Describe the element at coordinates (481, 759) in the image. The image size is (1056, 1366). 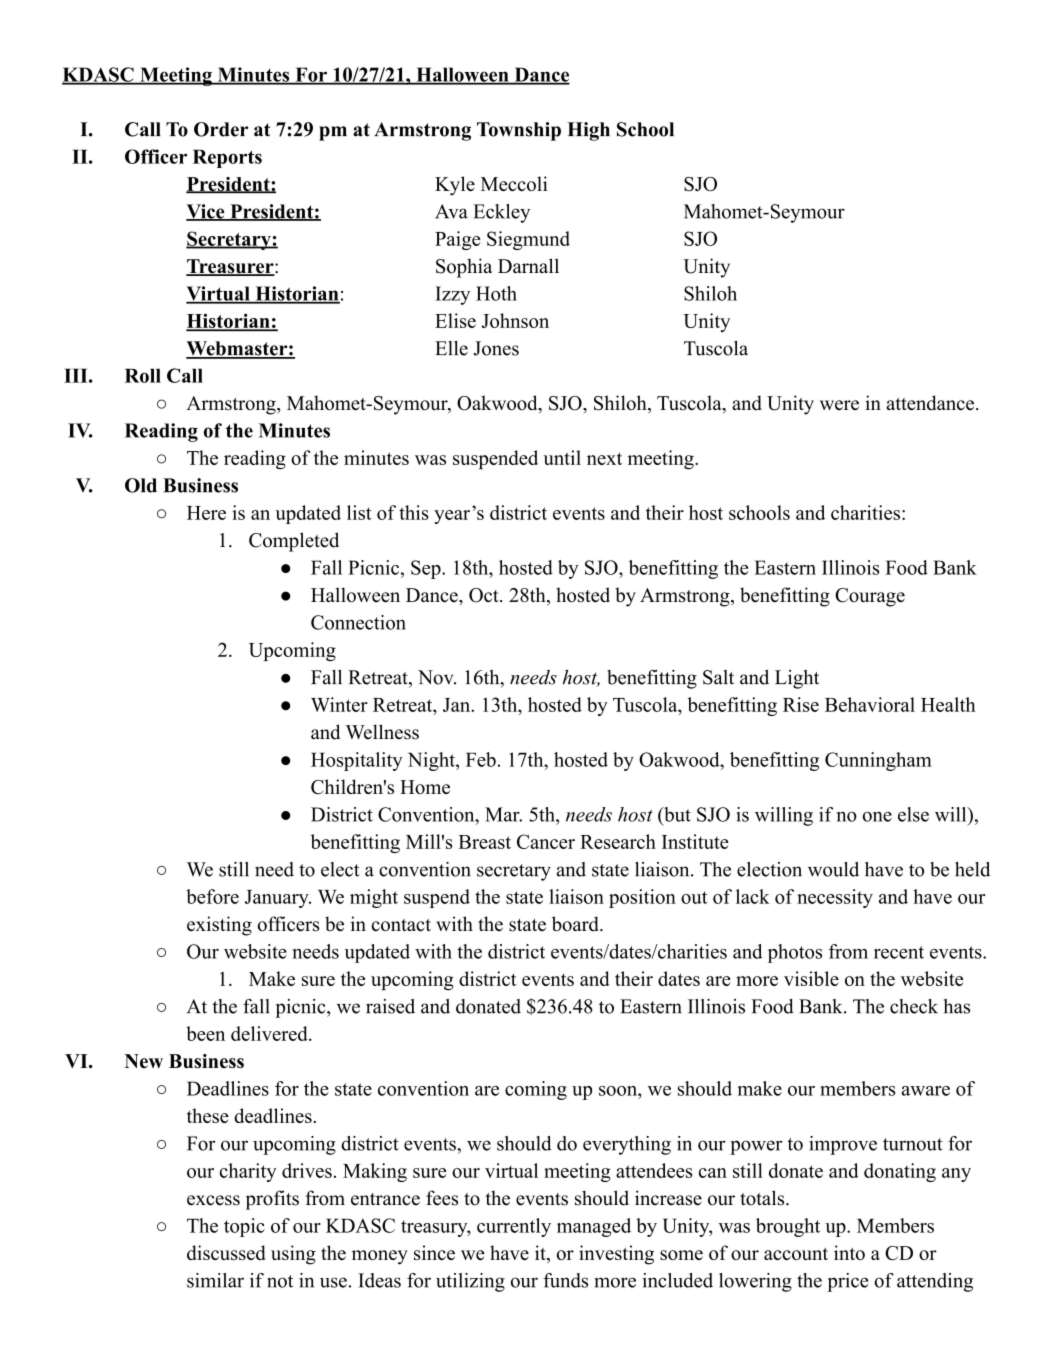
I see `Feb` at that location.
